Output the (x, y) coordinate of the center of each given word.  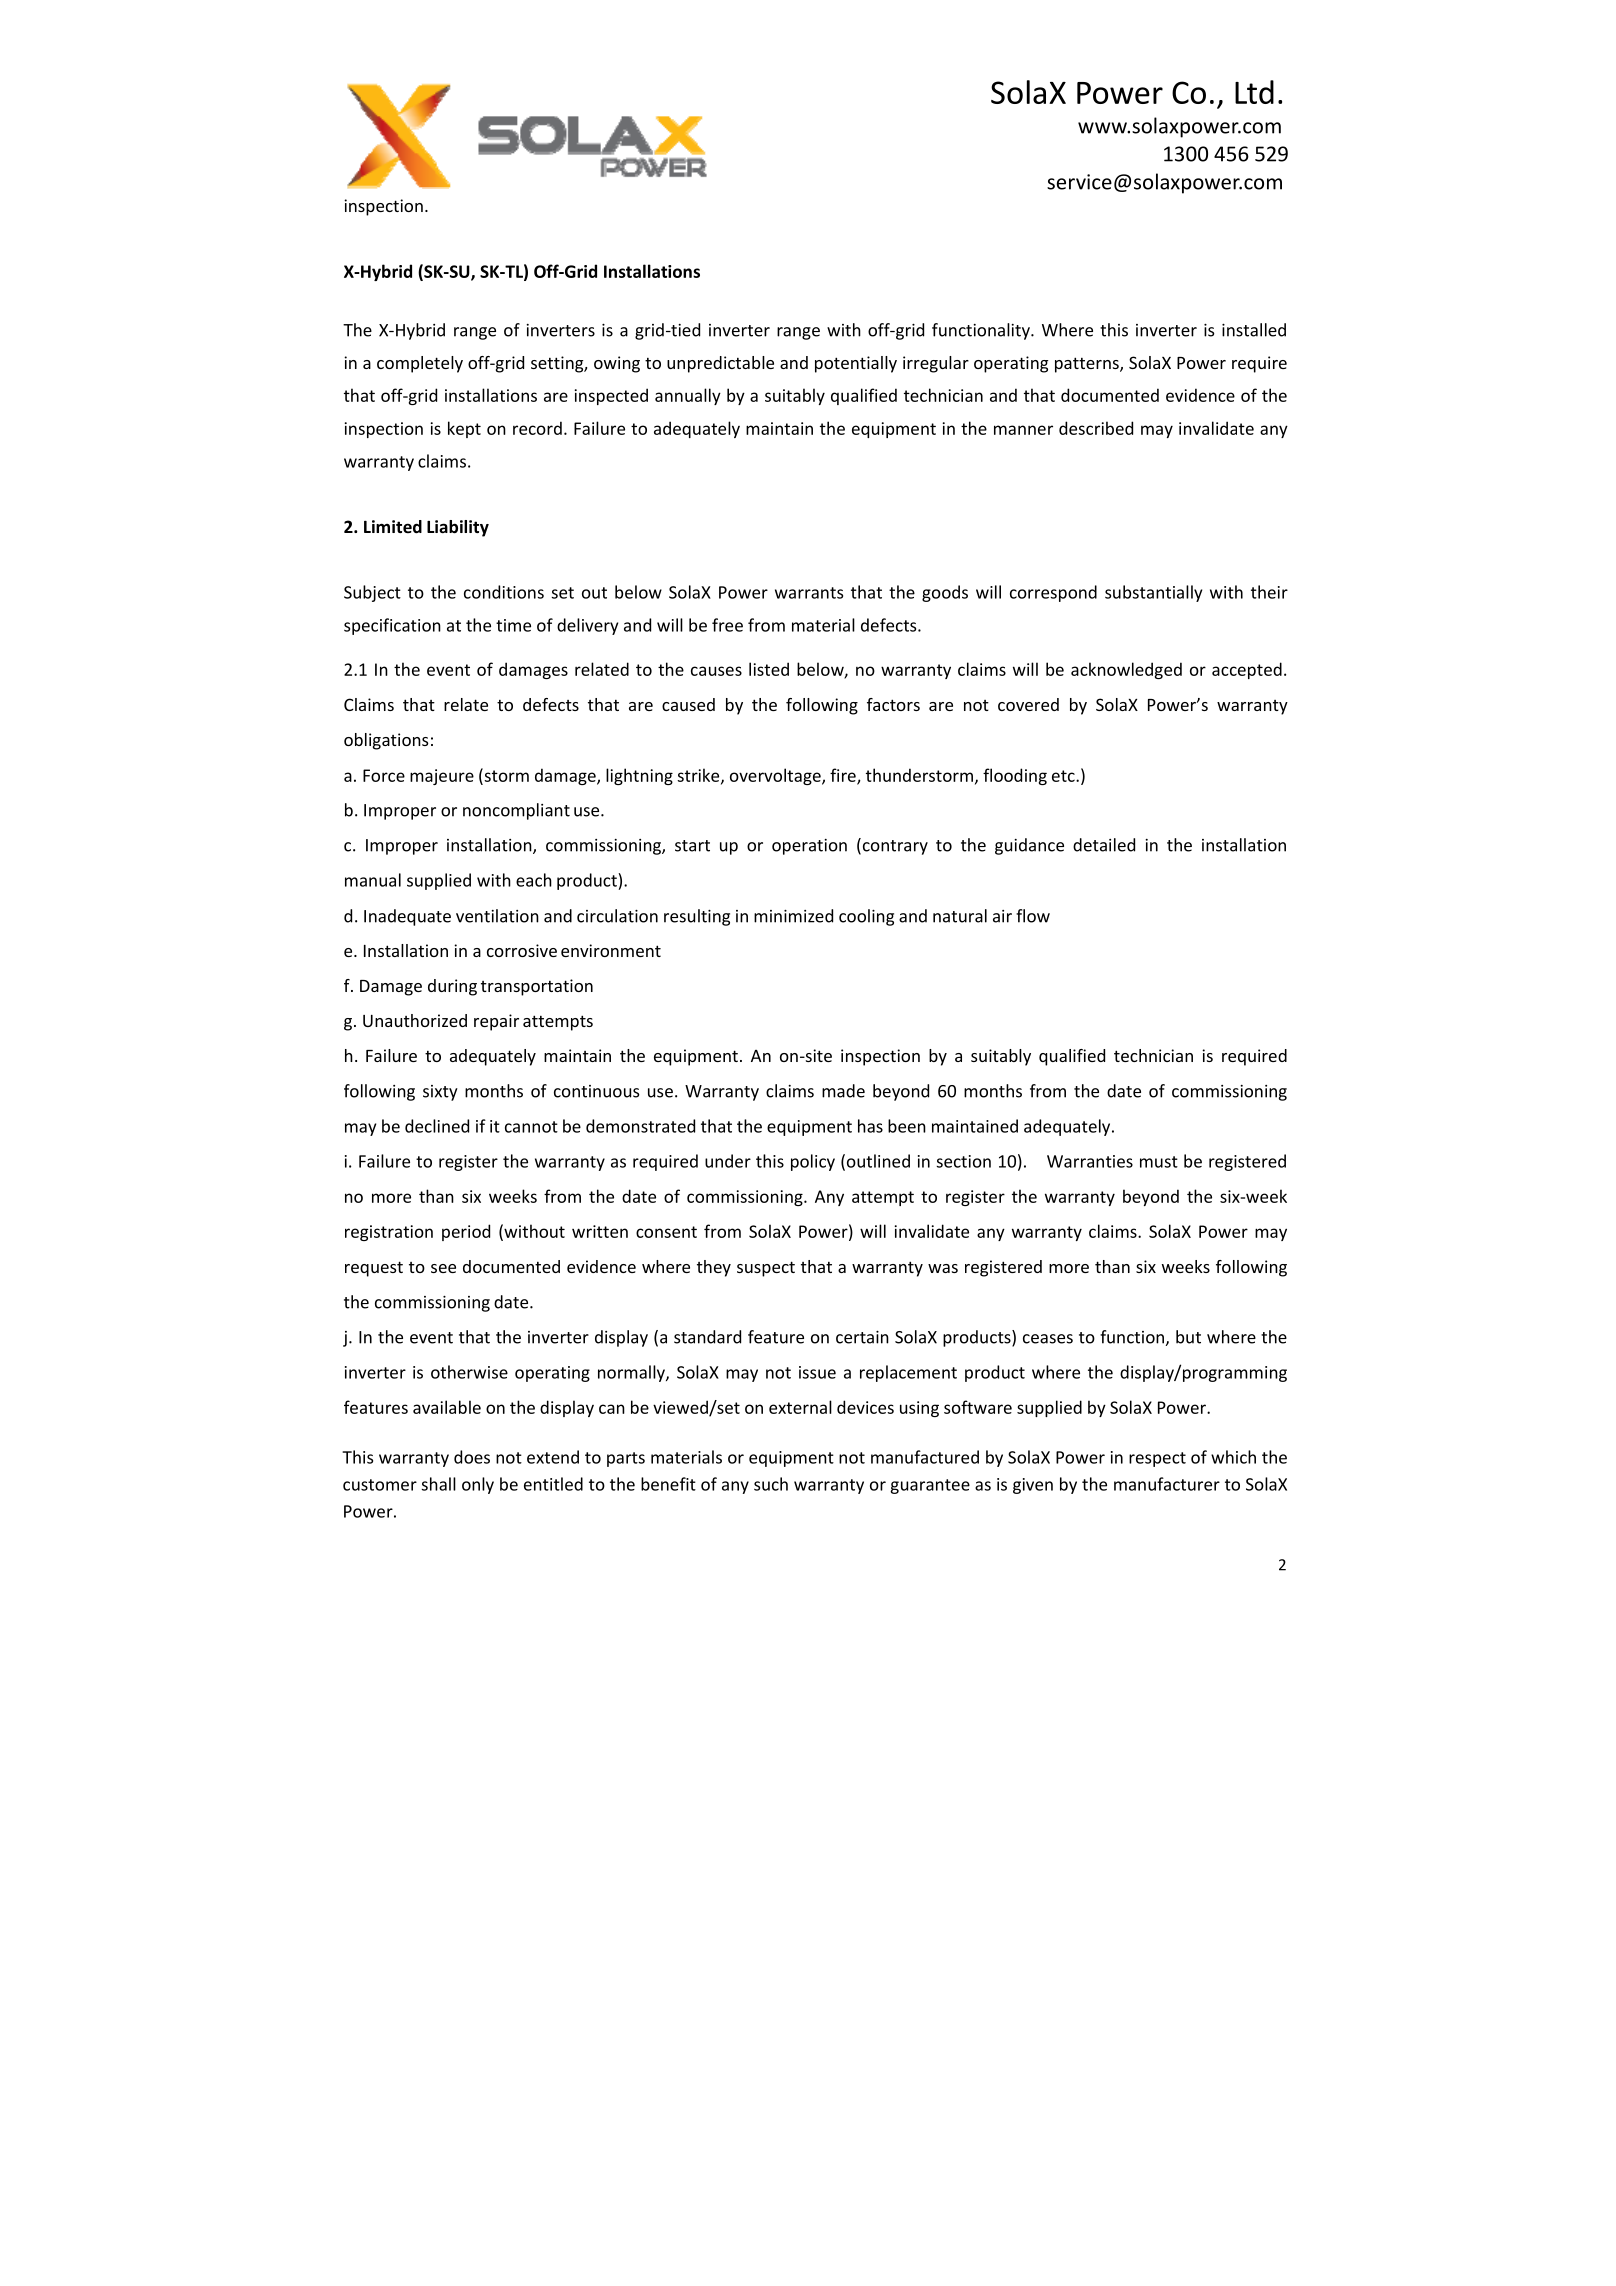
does (472, 1457)
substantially (1153, 593)
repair (496, 1022)
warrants (809, 593)
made (843, 1091)
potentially (856, 364)
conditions (504, 592)
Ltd (1254, 92)
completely (420, 364)
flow (1033, 916)
